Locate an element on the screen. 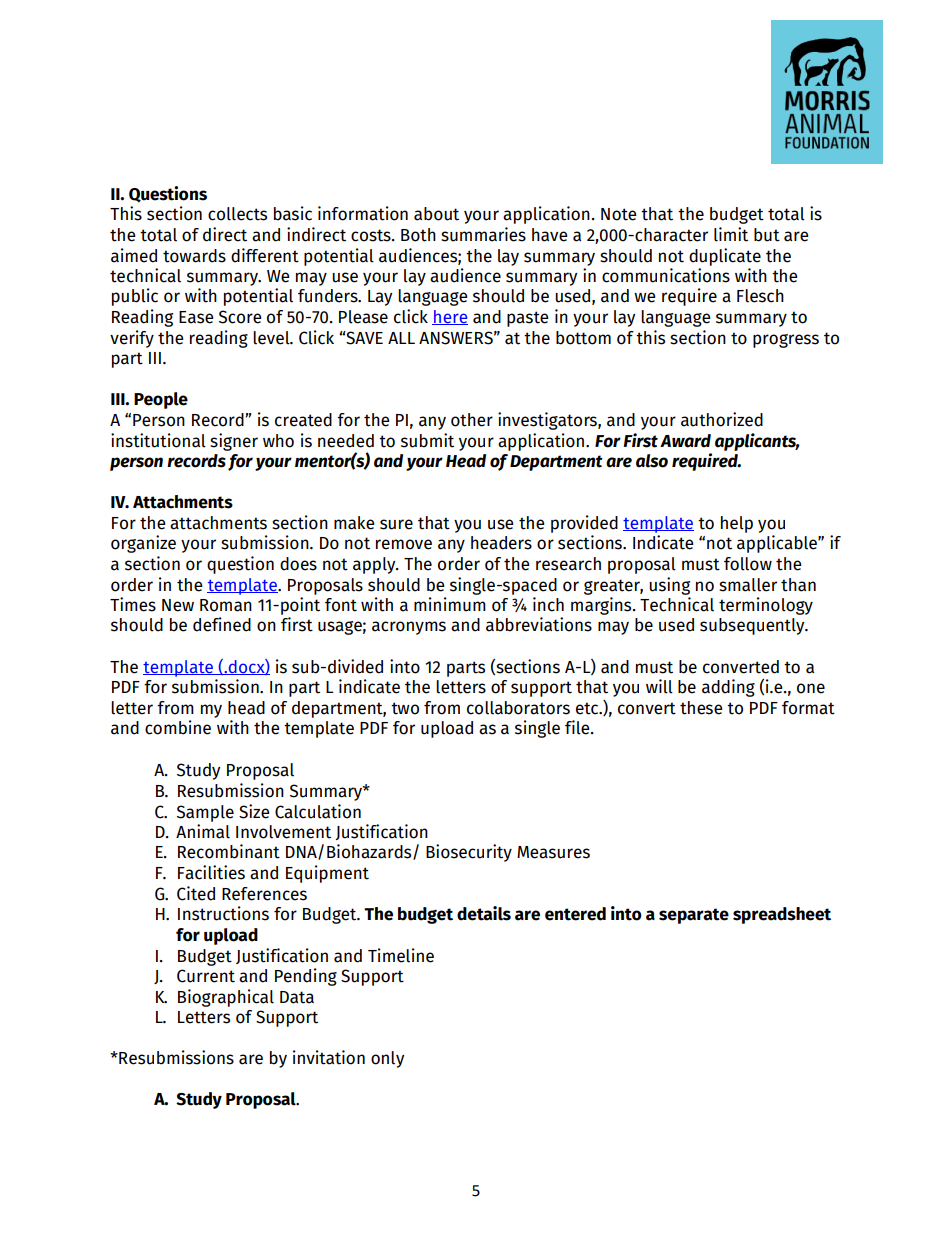 This screenshot has width=952, height=1233. separate is located at coordinates (694, 916).
